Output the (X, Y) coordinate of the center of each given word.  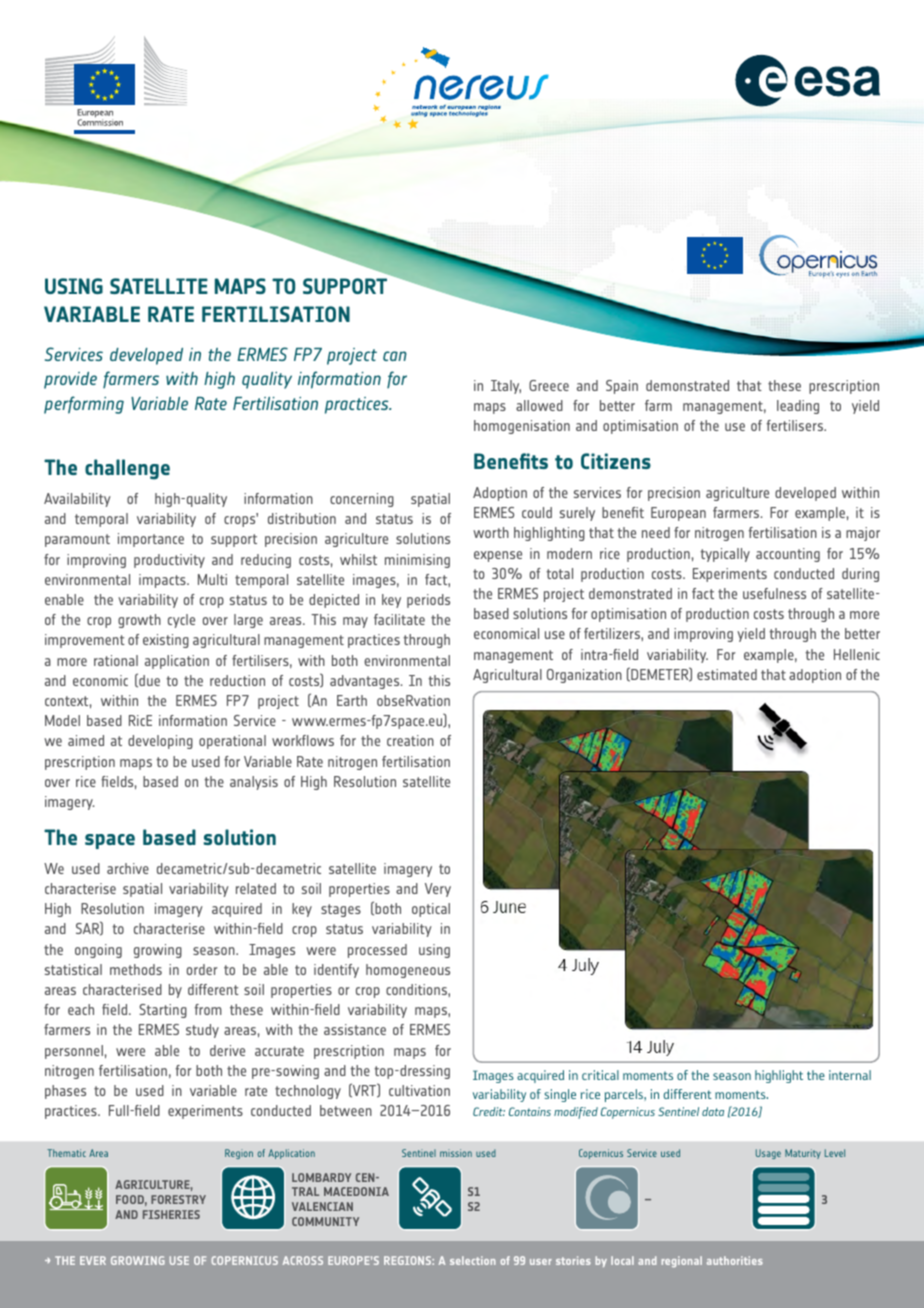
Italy (506, 387)
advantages (366, 682)
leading (798, 407)
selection (473, 1260)
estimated (727, 674)
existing (166, 641)
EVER (93, 1260)
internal (850, 1075)
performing (84, 405)
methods (136, 969)
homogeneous (408, 971)
